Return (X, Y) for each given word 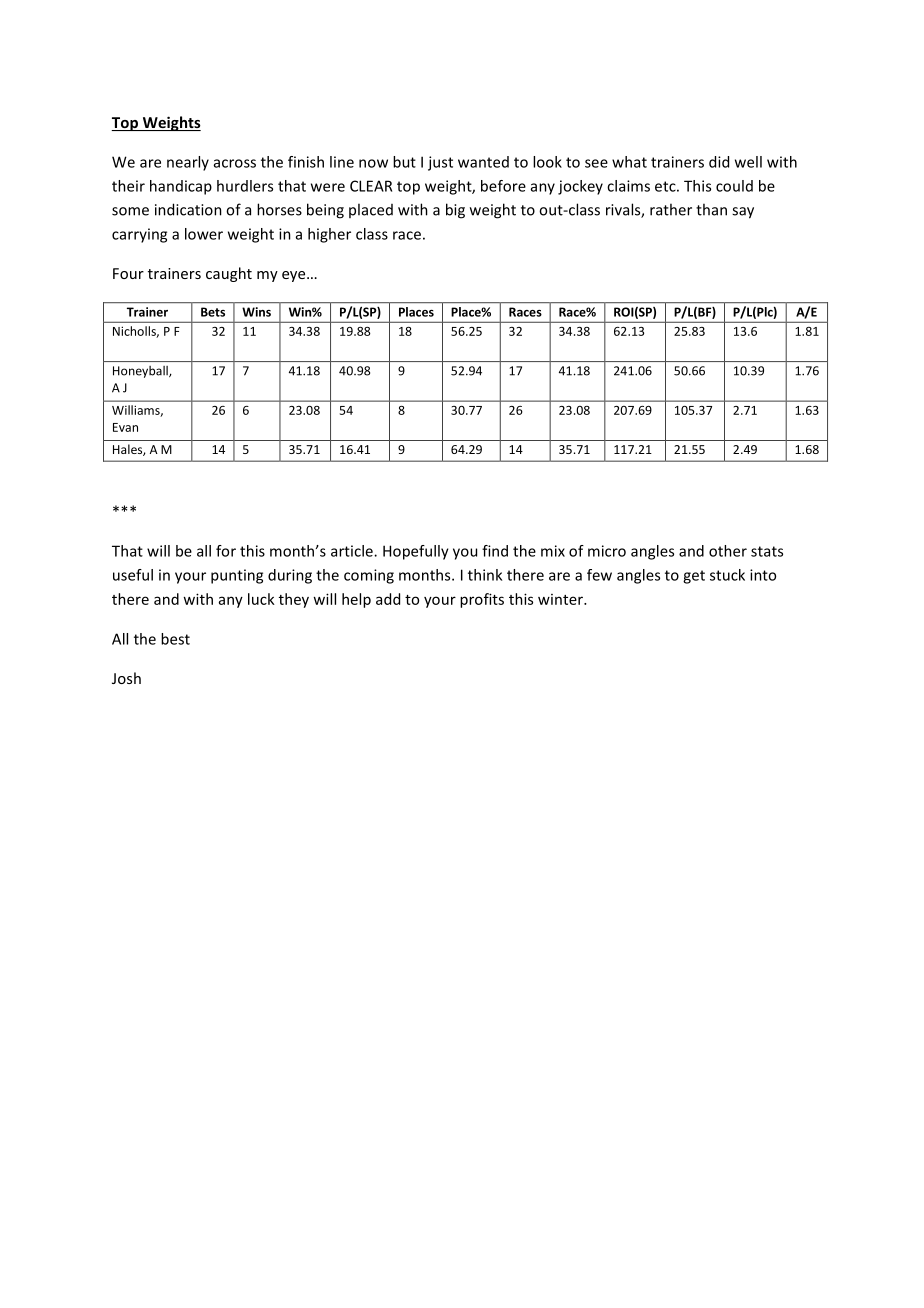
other (728, 551)
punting (237, 576)
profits (482, 600)
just (440, 163)
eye (295, 276)
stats (767, 551)
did (719, 162)
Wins (256, 312)
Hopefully (416, 552)
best (175, 639)
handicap (181, 187)
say (743, 213)
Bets (213, 312)
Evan (125, 427)
